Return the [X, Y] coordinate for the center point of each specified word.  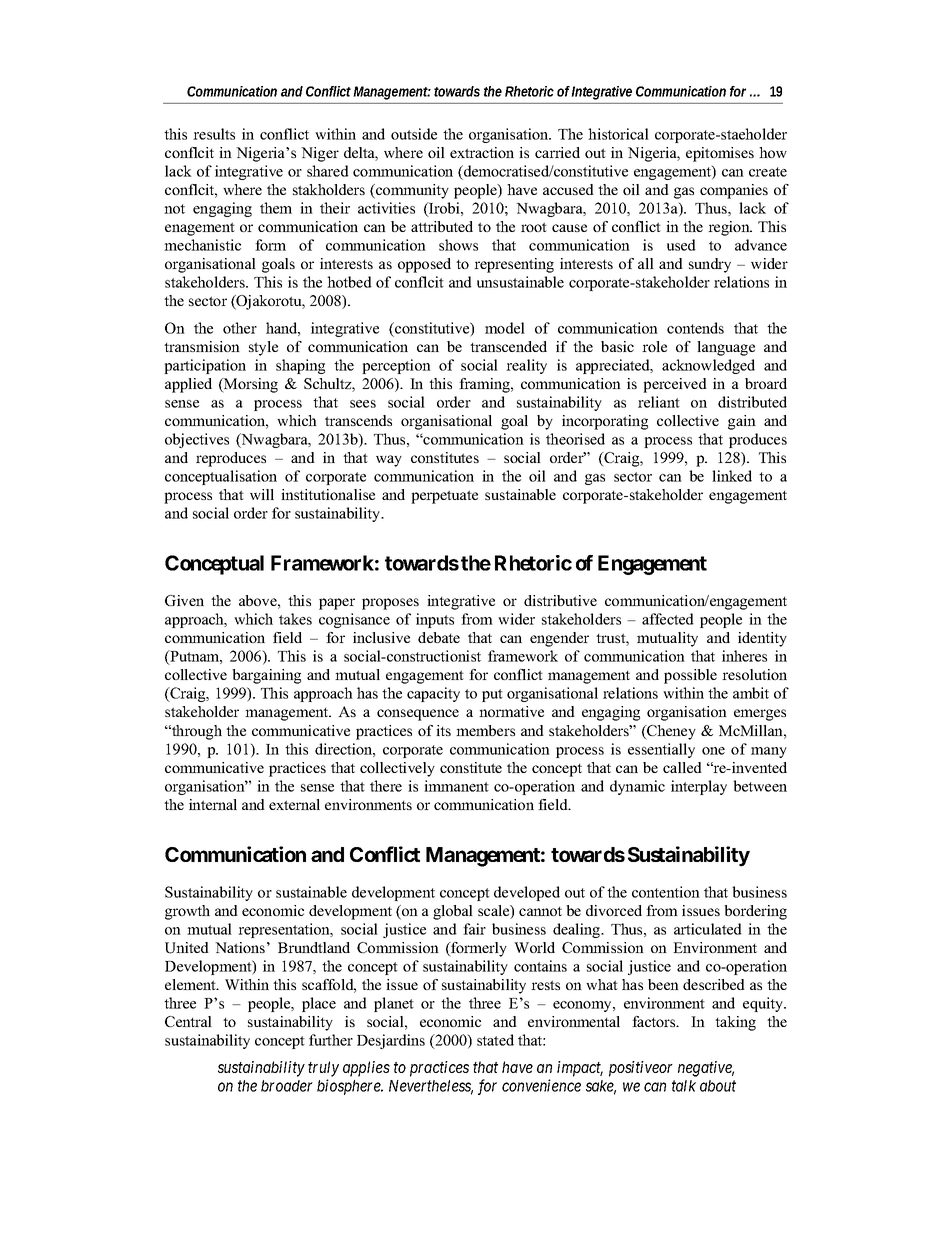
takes [295, 619]
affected [668, 619]
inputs [435, 620]
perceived [675, 385]
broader [287, 1086]
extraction [482, 152]
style [263, 348]
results [214, 134]
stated [495, 1040]
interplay [699, 787]
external [294, 804]
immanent [456, 786]
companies [734, 191]
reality [526, 366]
